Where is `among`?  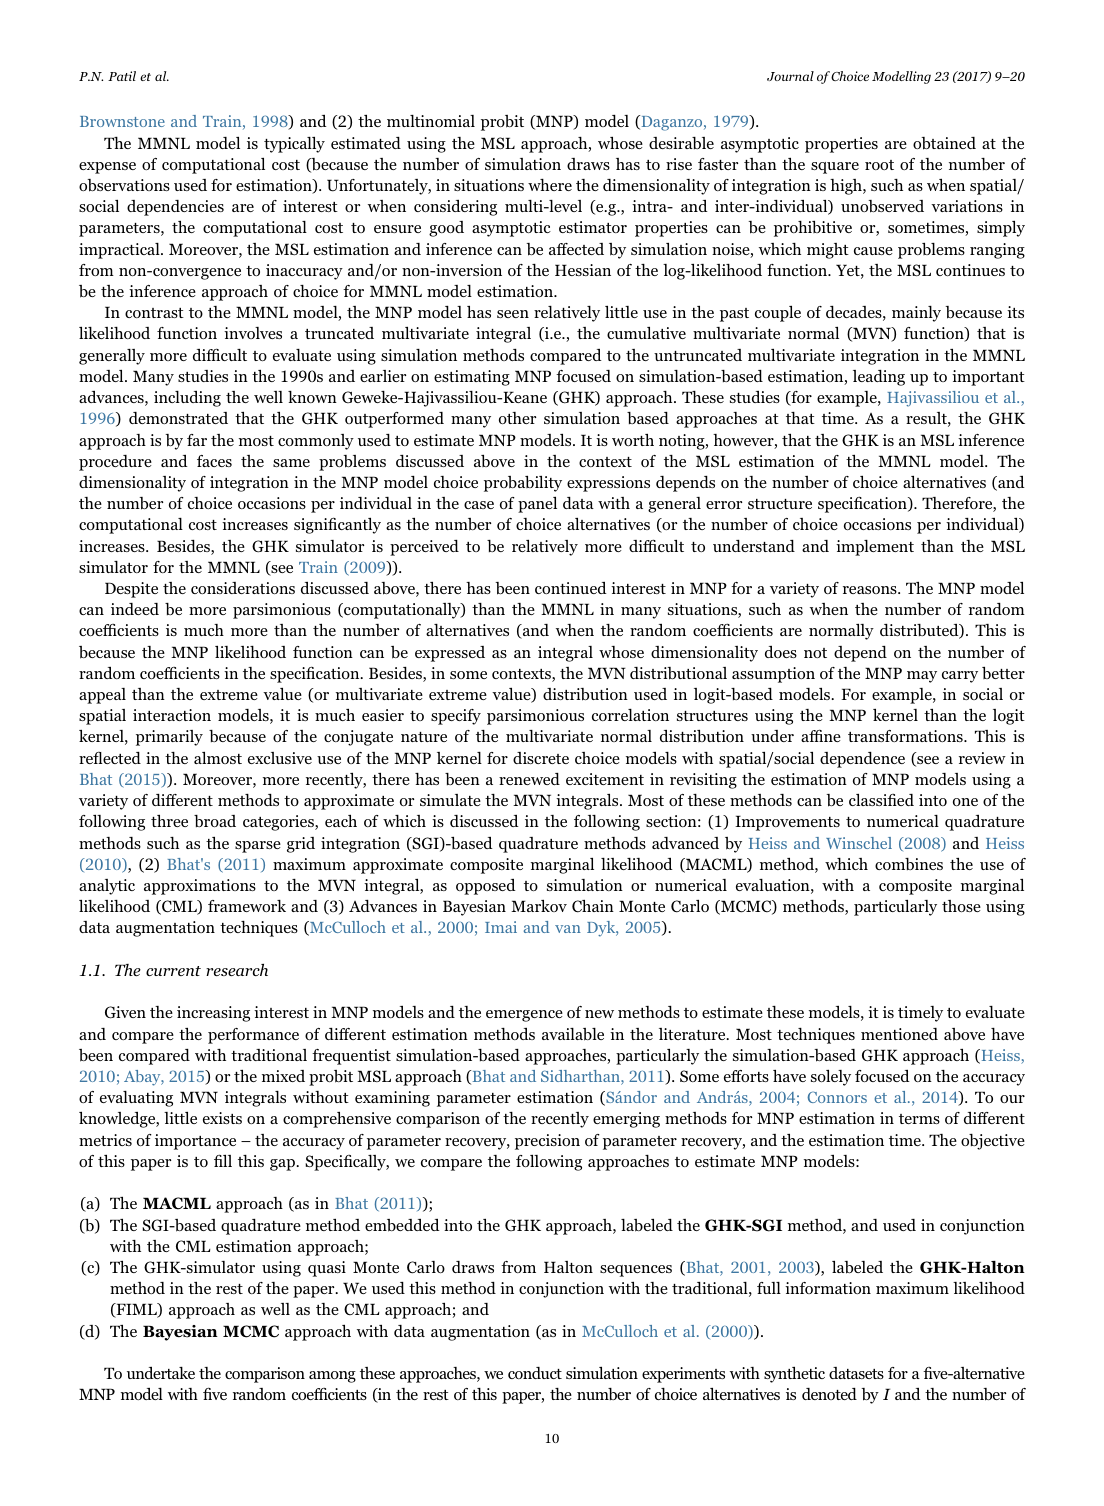 among is located at coordinates (332, 1377).
